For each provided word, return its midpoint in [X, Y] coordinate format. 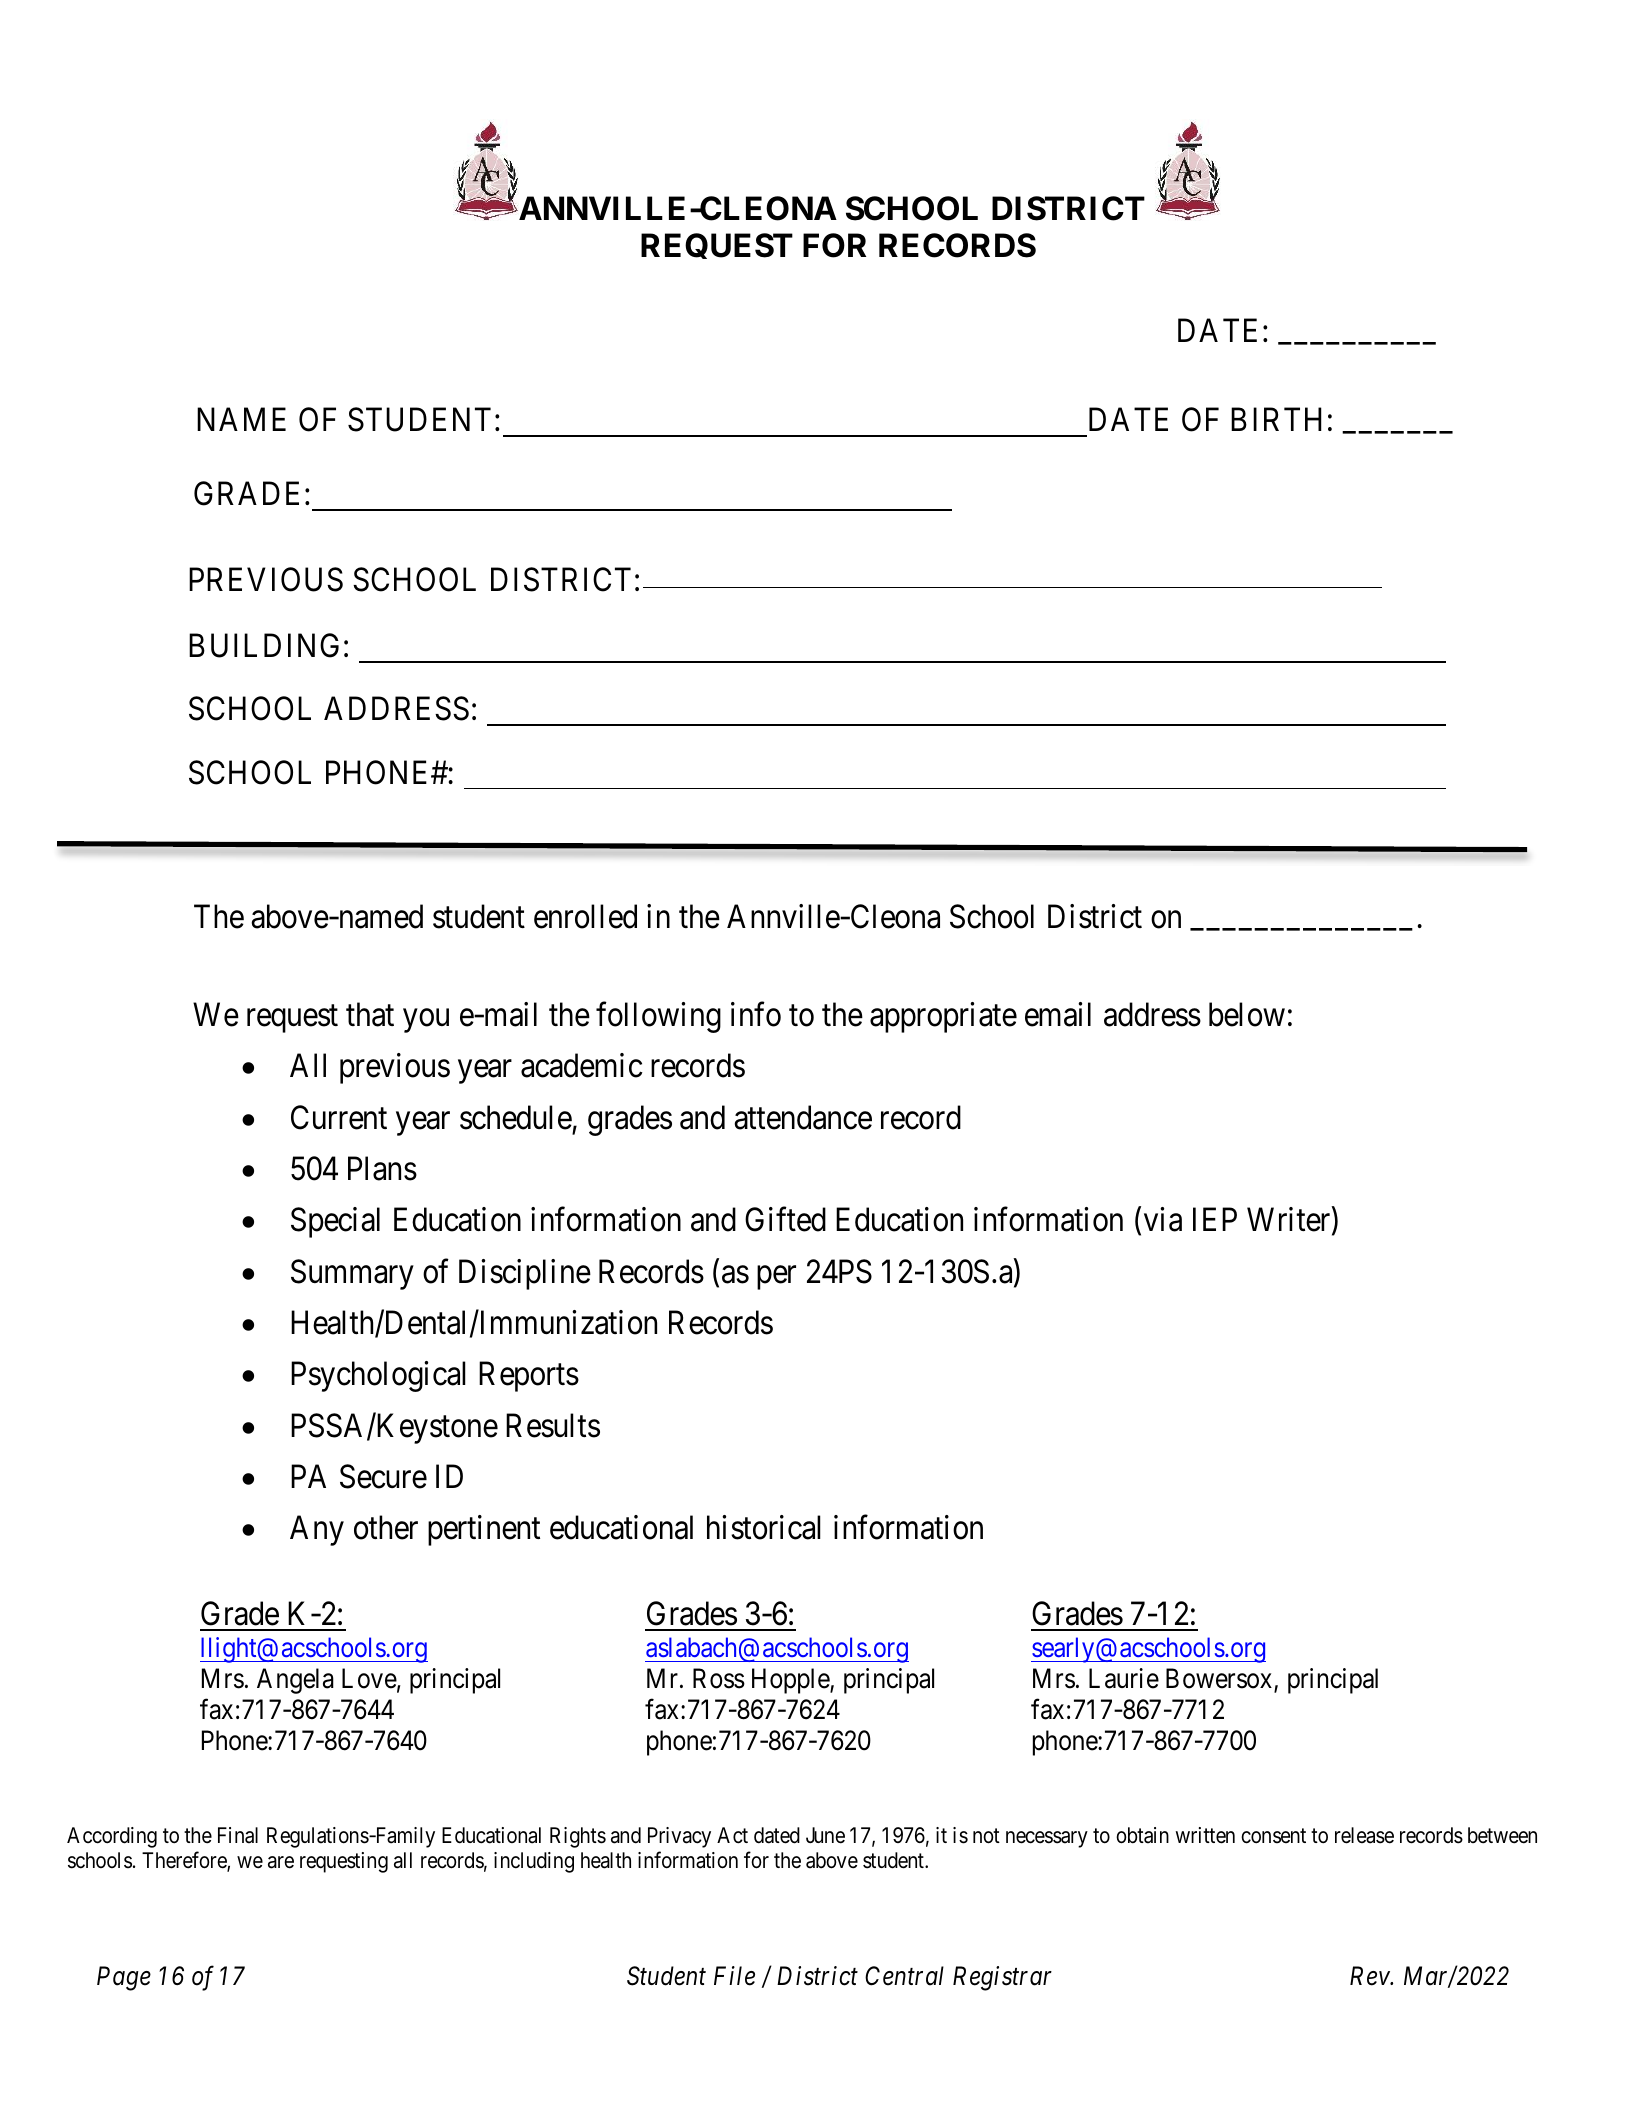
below [1247, 1014]
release [1364, 1835]
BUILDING [264, 646]
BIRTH [1276, 419]
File [734, 1976]
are [281, 1862]
